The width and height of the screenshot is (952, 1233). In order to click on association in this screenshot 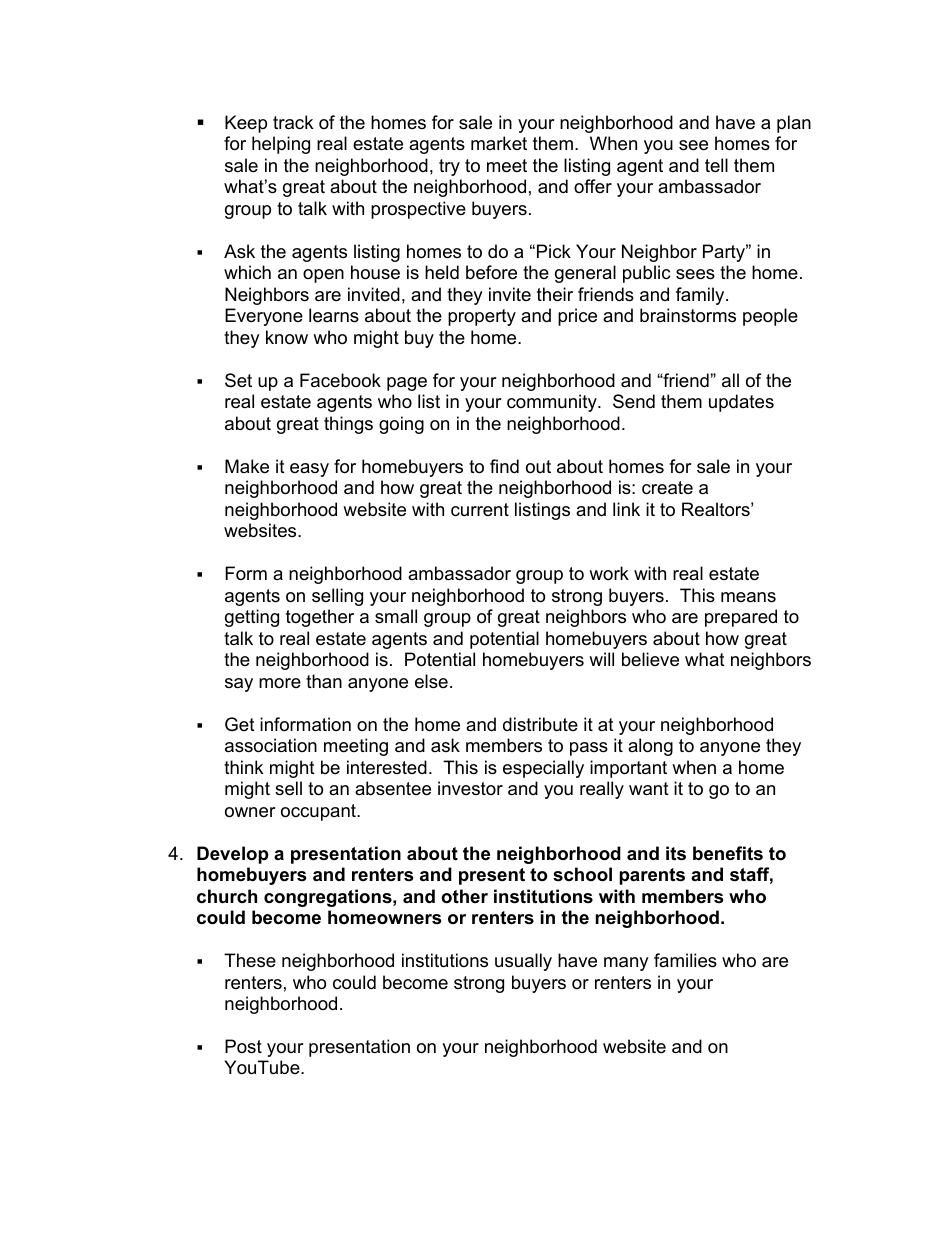, I will do `click(271, 745)`.
